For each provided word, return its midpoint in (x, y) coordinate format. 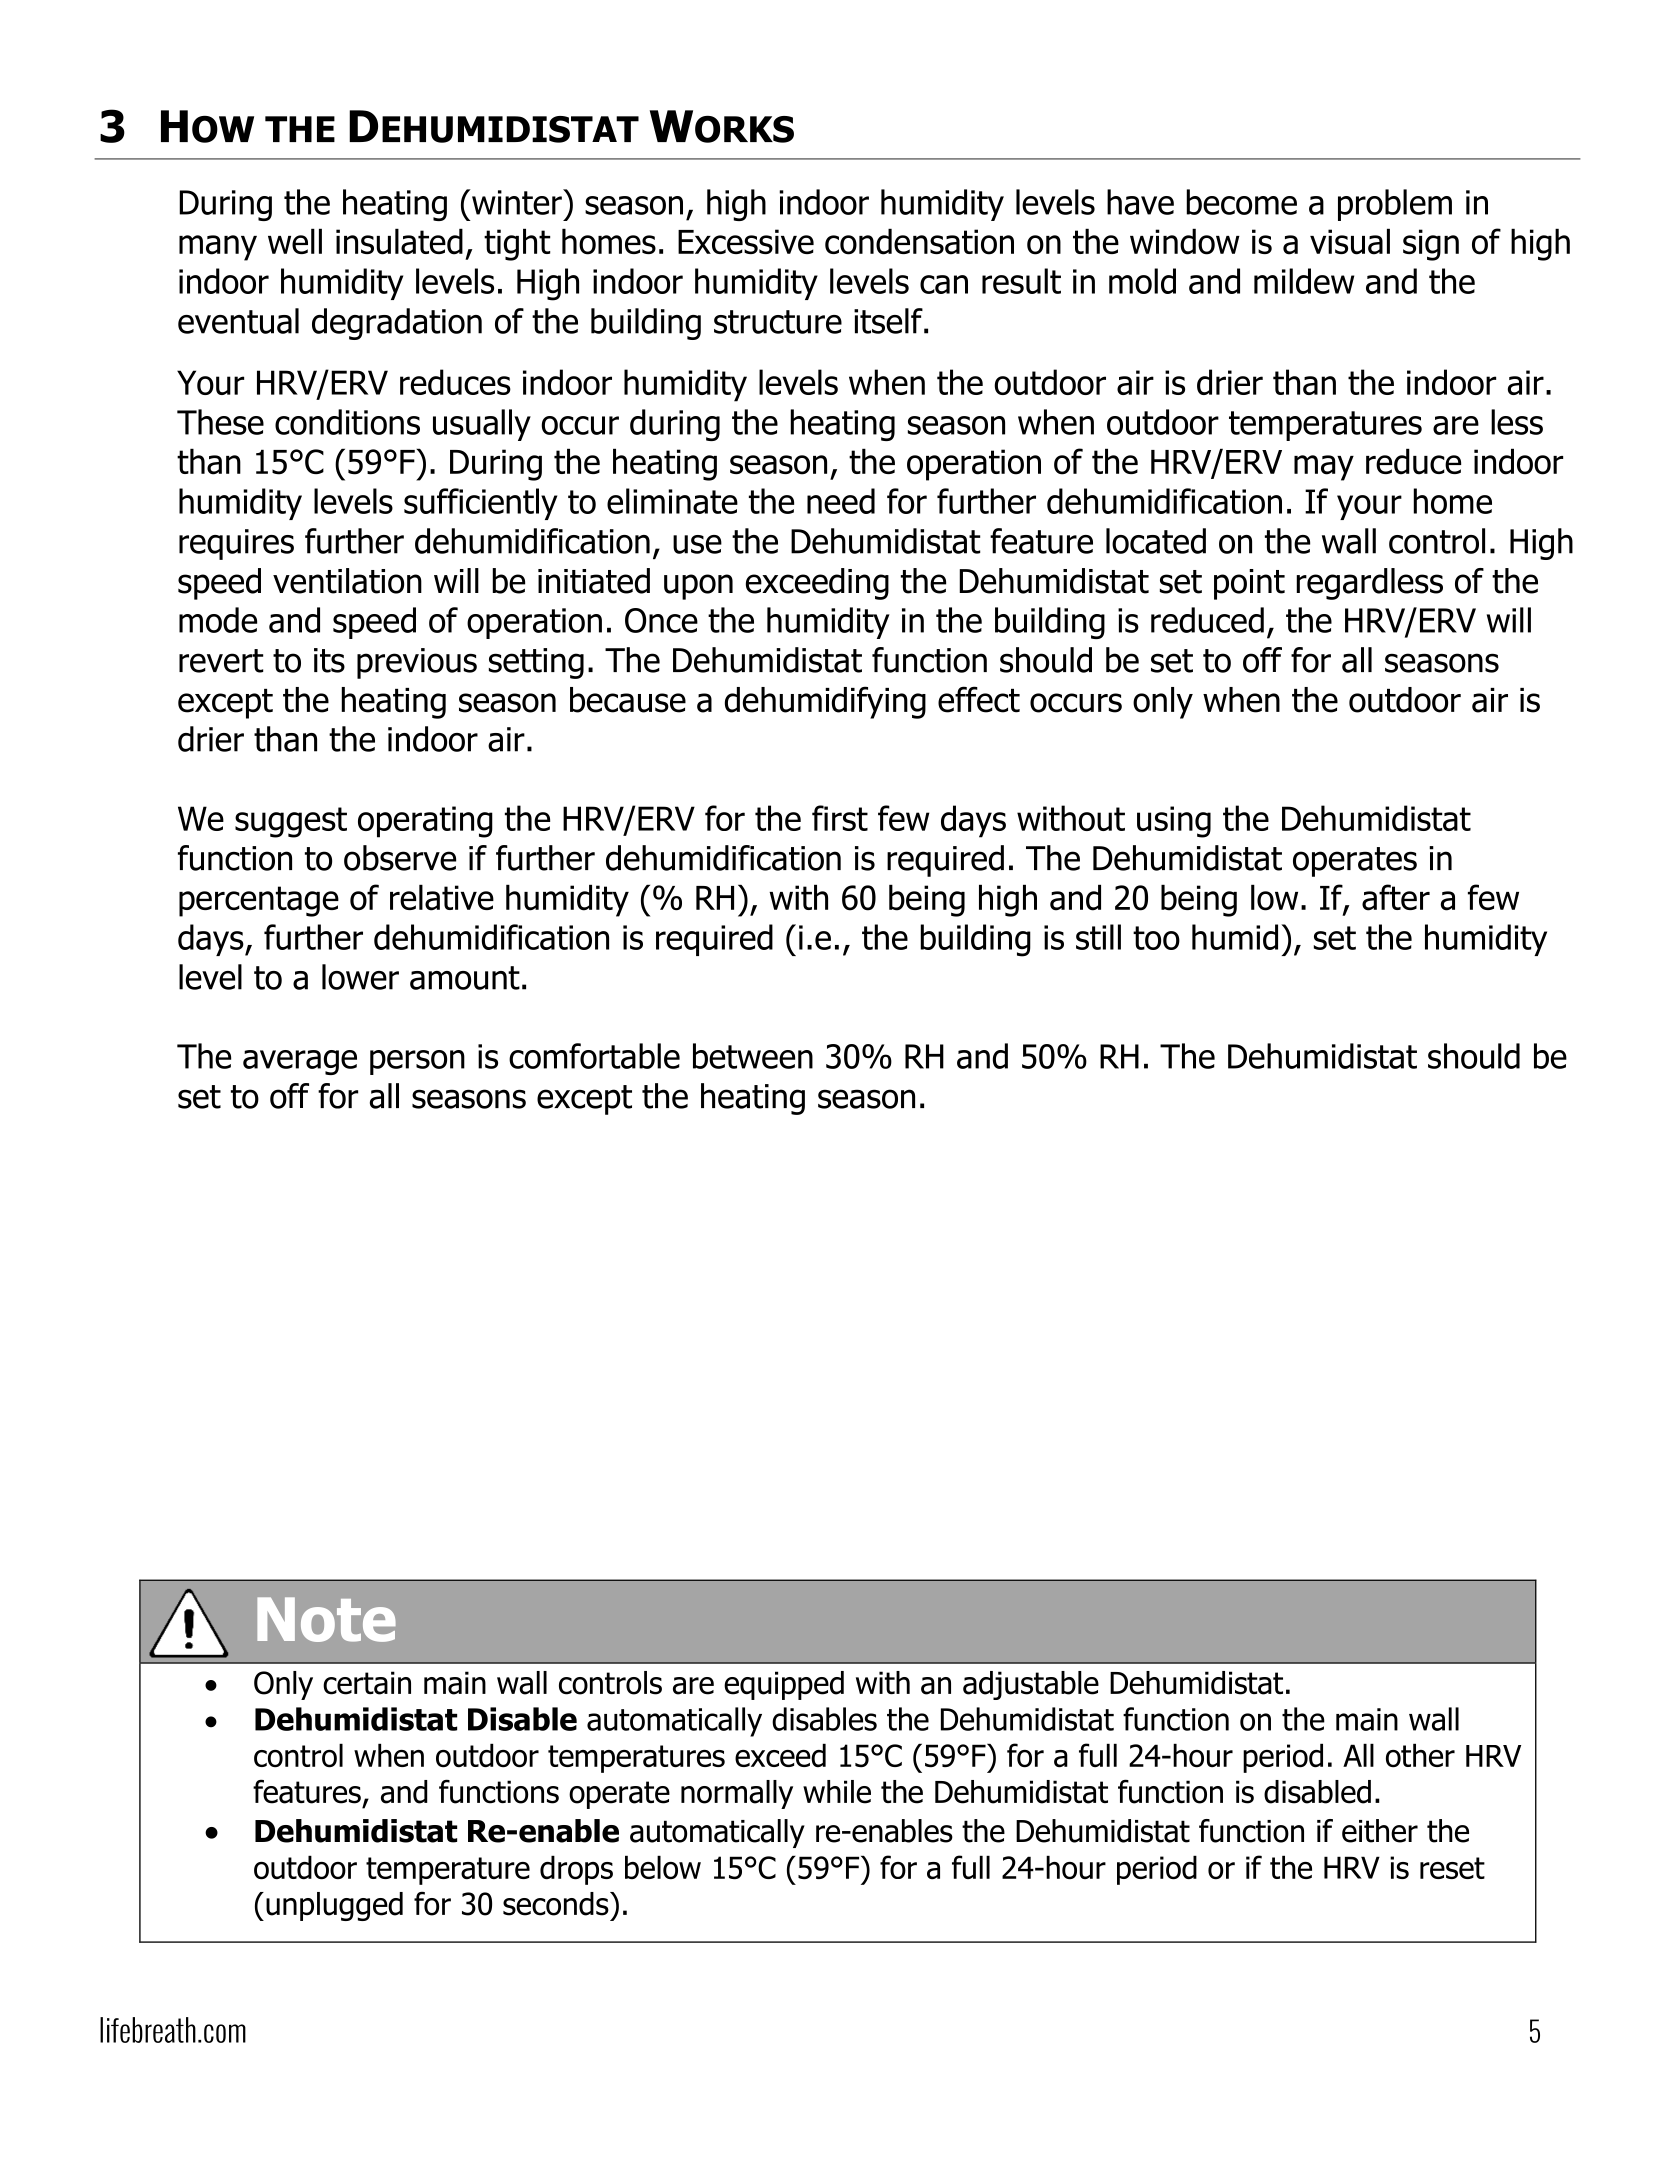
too (1156, 938)
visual (1350, 241)
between (753, 1056)
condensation (919, 241)
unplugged (334, 1906)
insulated (399, 241)
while (837, 1792)
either (1380, 1831)
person (417, 1062)
